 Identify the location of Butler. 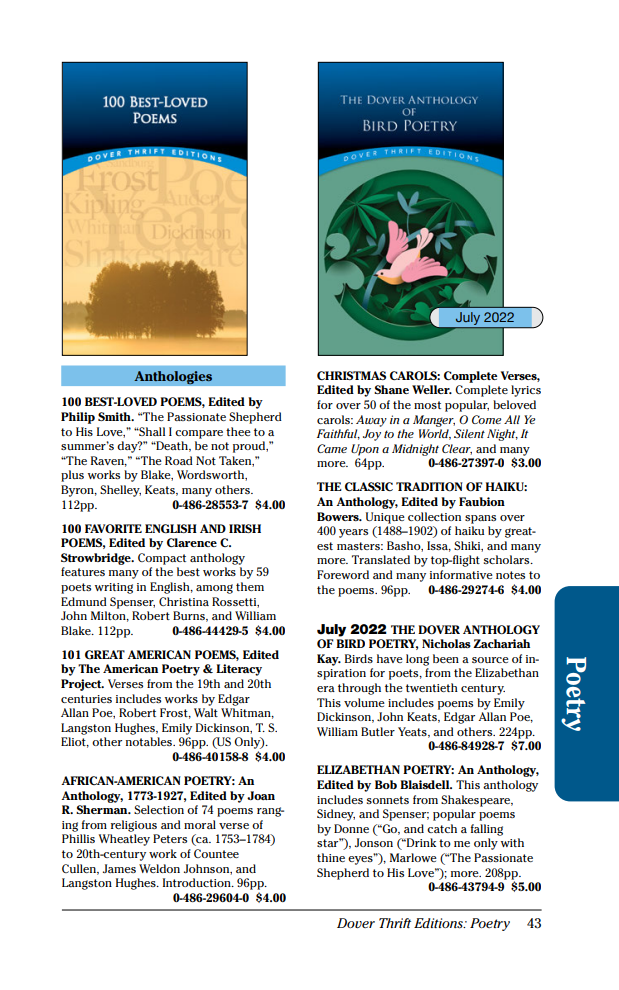
(378, 731).
